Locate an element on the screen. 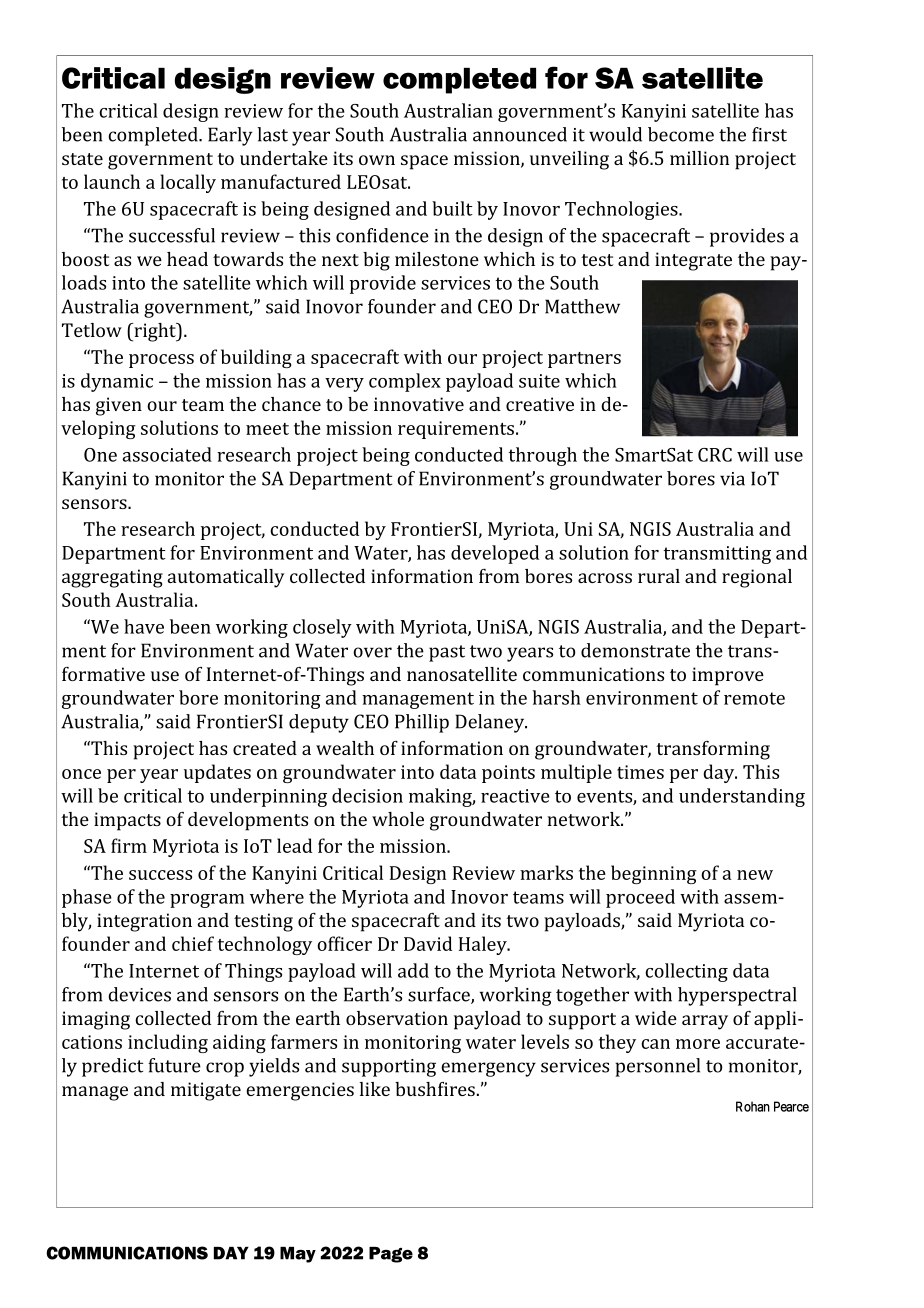 Image resolution: width=924 pixels, height=1308 pixels. improve is located at coordinates (728, 676).
